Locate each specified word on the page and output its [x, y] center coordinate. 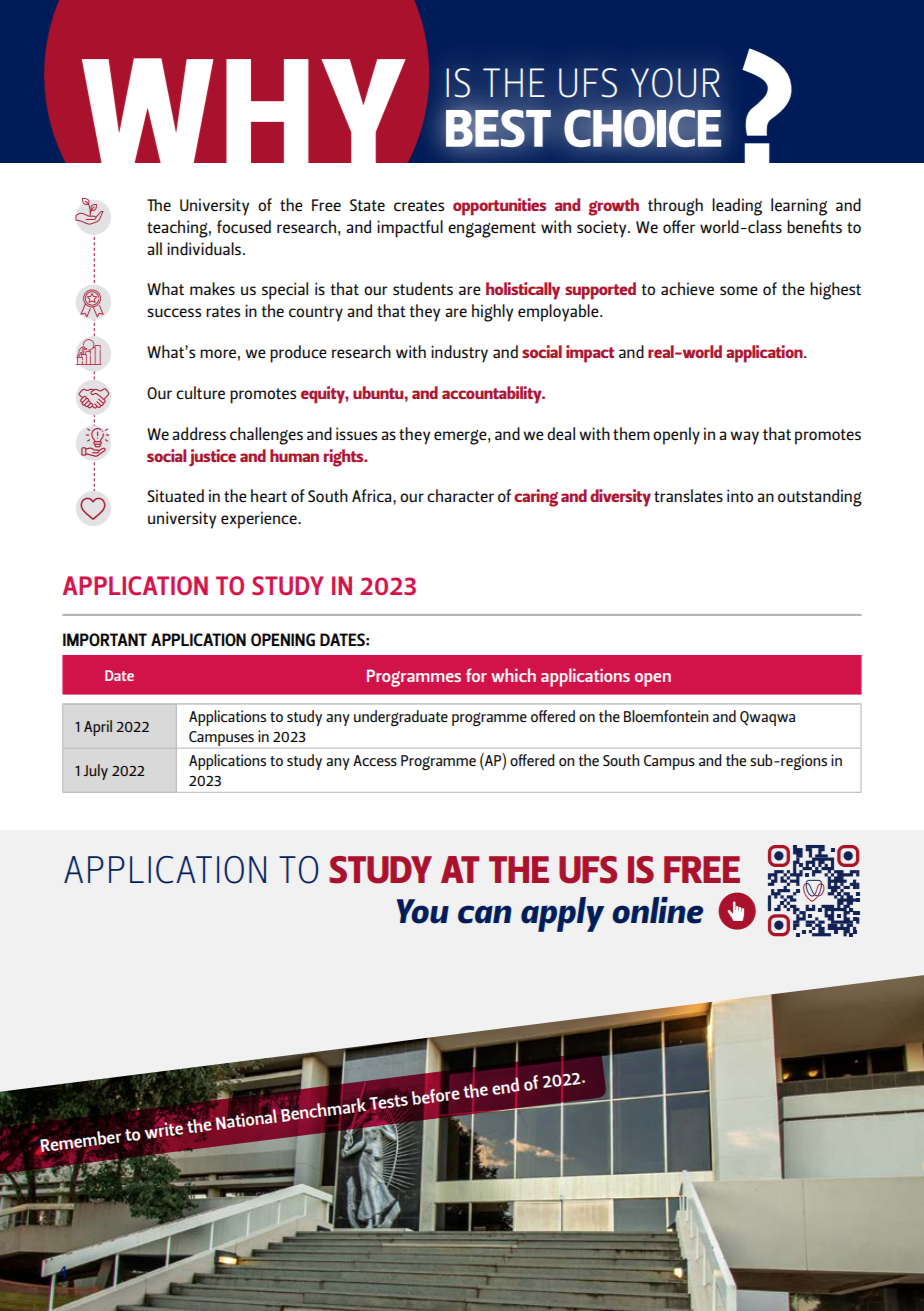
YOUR [675, 83]
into [740, 495]
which [513, 675]
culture [200, 392]
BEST [498, 128]
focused [244, 226]
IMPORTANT [105, 639]
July [96, 772]
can [485, 914]
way [744, 438]
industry [459, 354]
